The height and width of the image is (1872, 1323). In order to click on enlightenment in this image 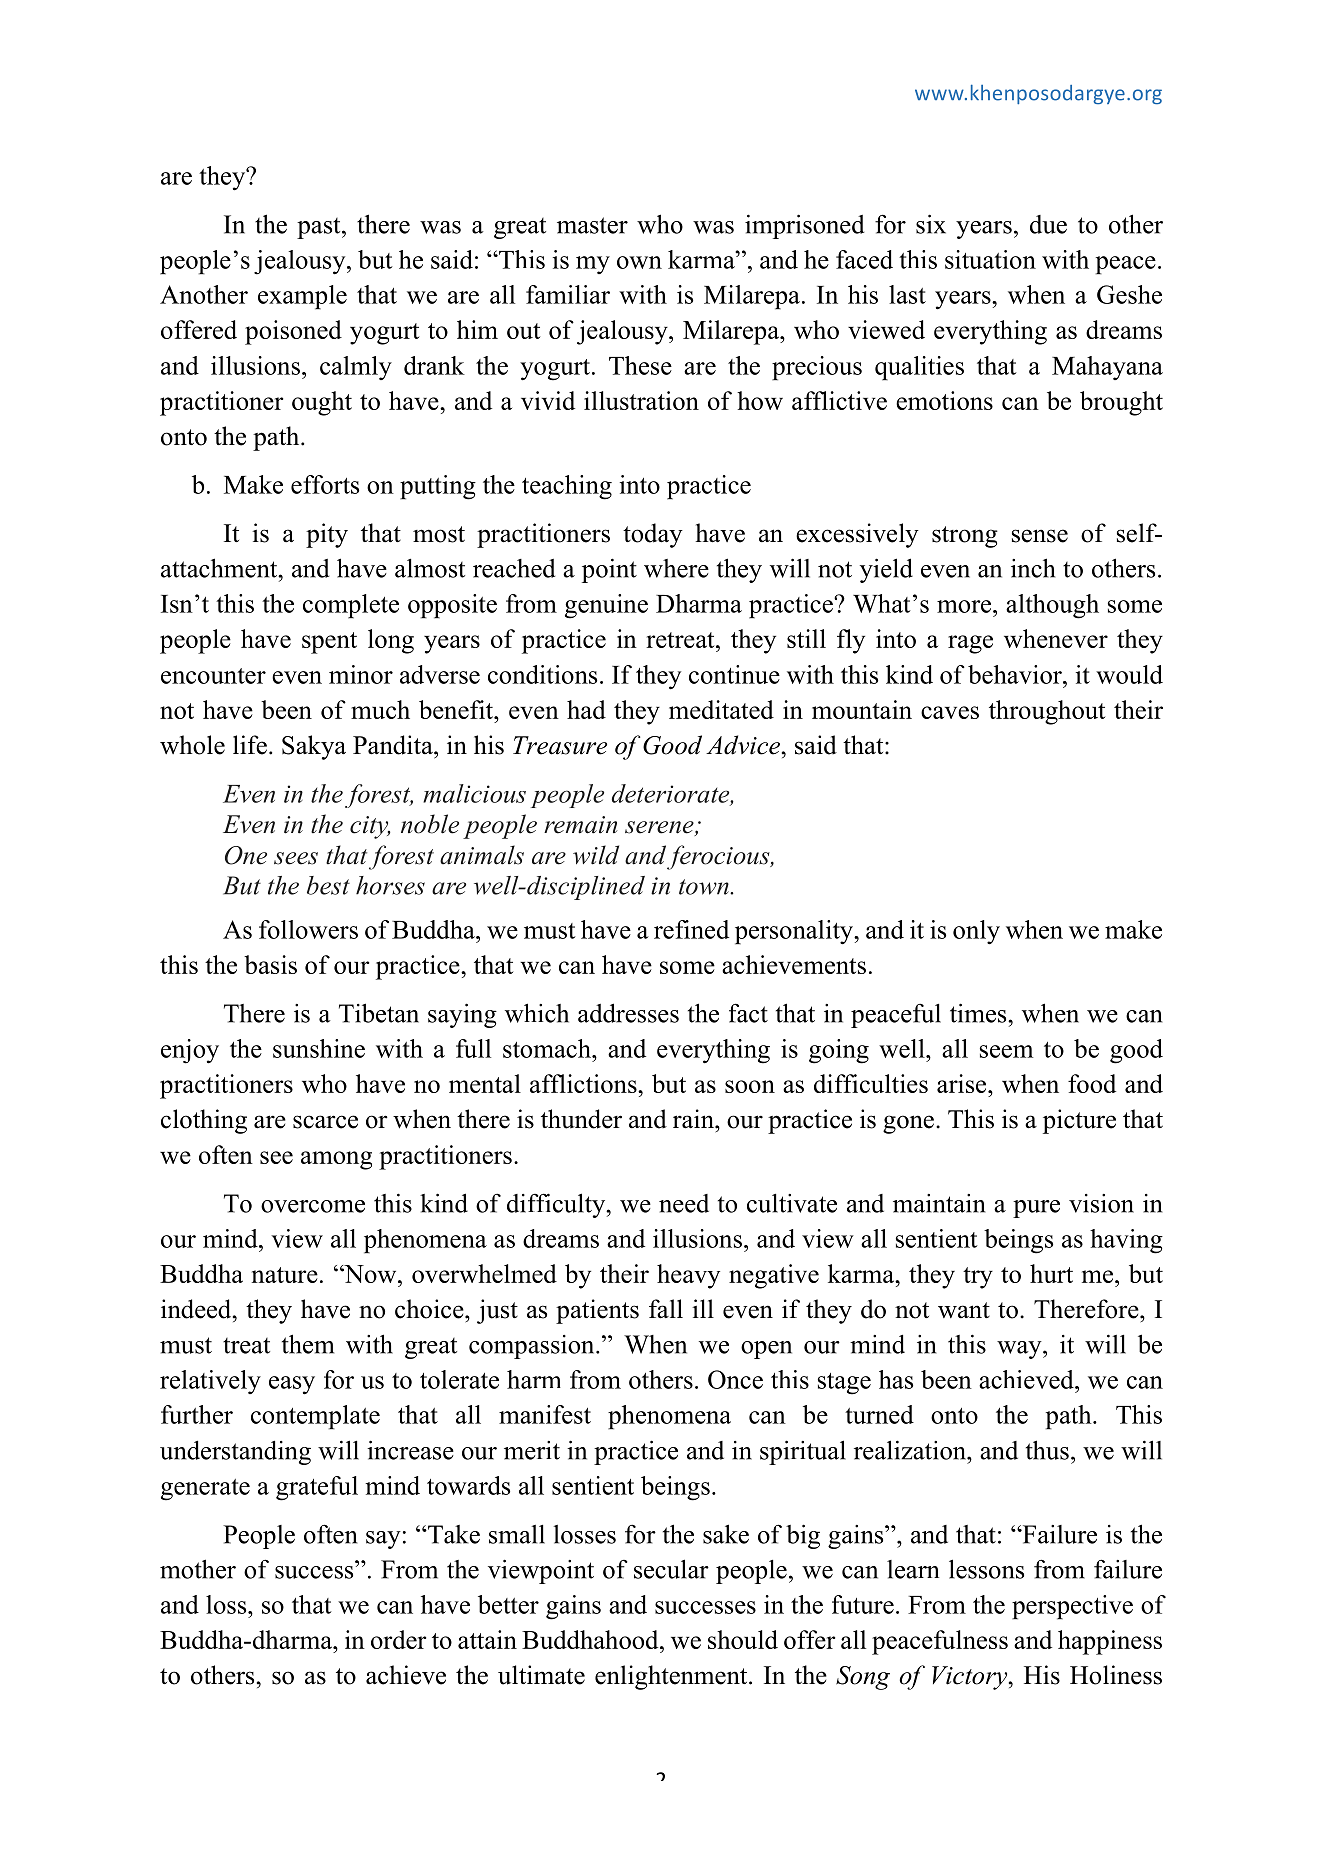, I will do `click(672, 1677)`.
